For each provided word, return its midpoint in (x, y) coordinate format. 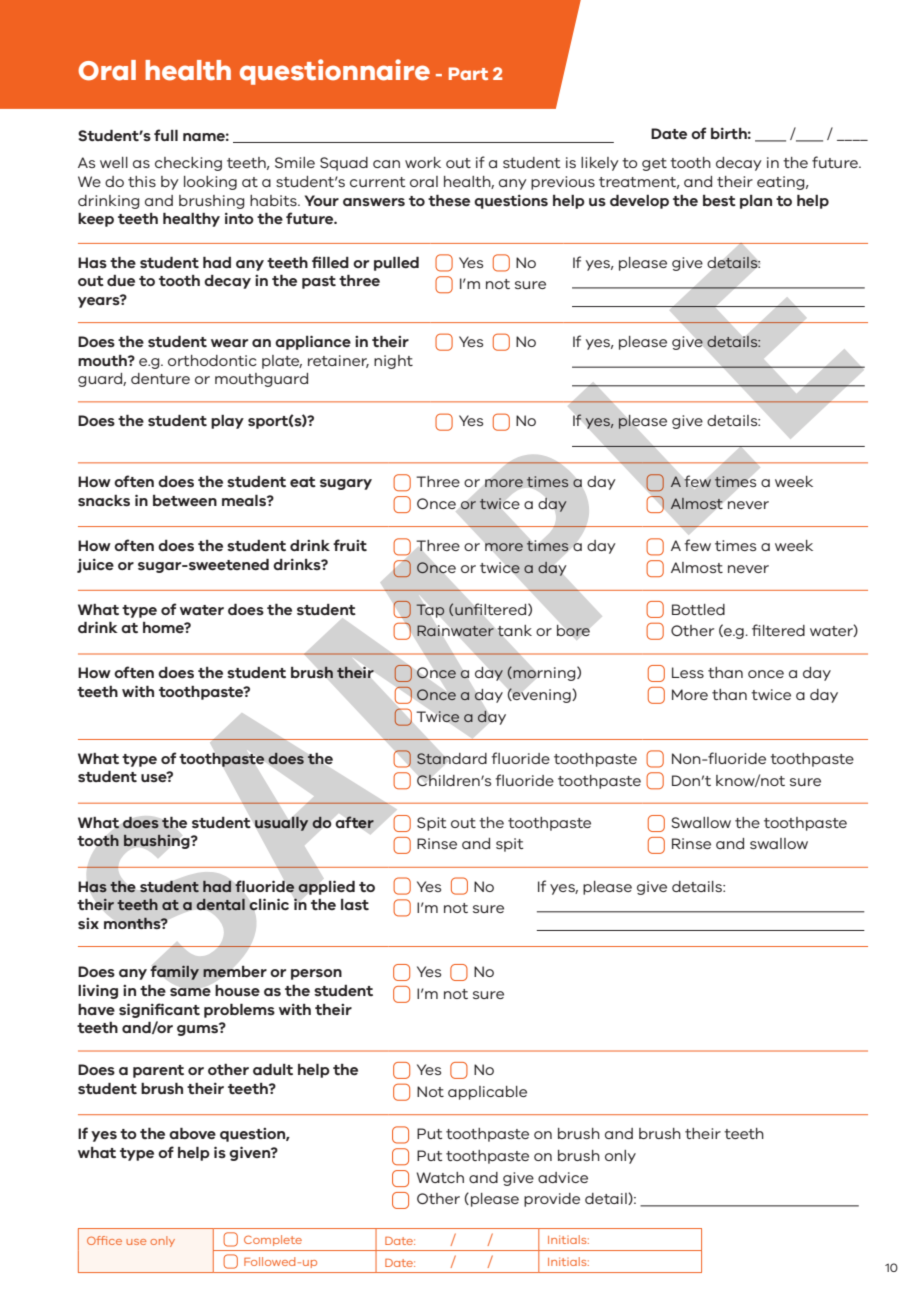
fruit (350, 545)
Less (688, 672)
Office (104, 1240)
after (355, 822)
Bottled (698, 609)
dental (220, 904)
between (185, 500)
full (166, 135)
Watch (440, 1177)
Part (468, 73)
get (654, 164)
